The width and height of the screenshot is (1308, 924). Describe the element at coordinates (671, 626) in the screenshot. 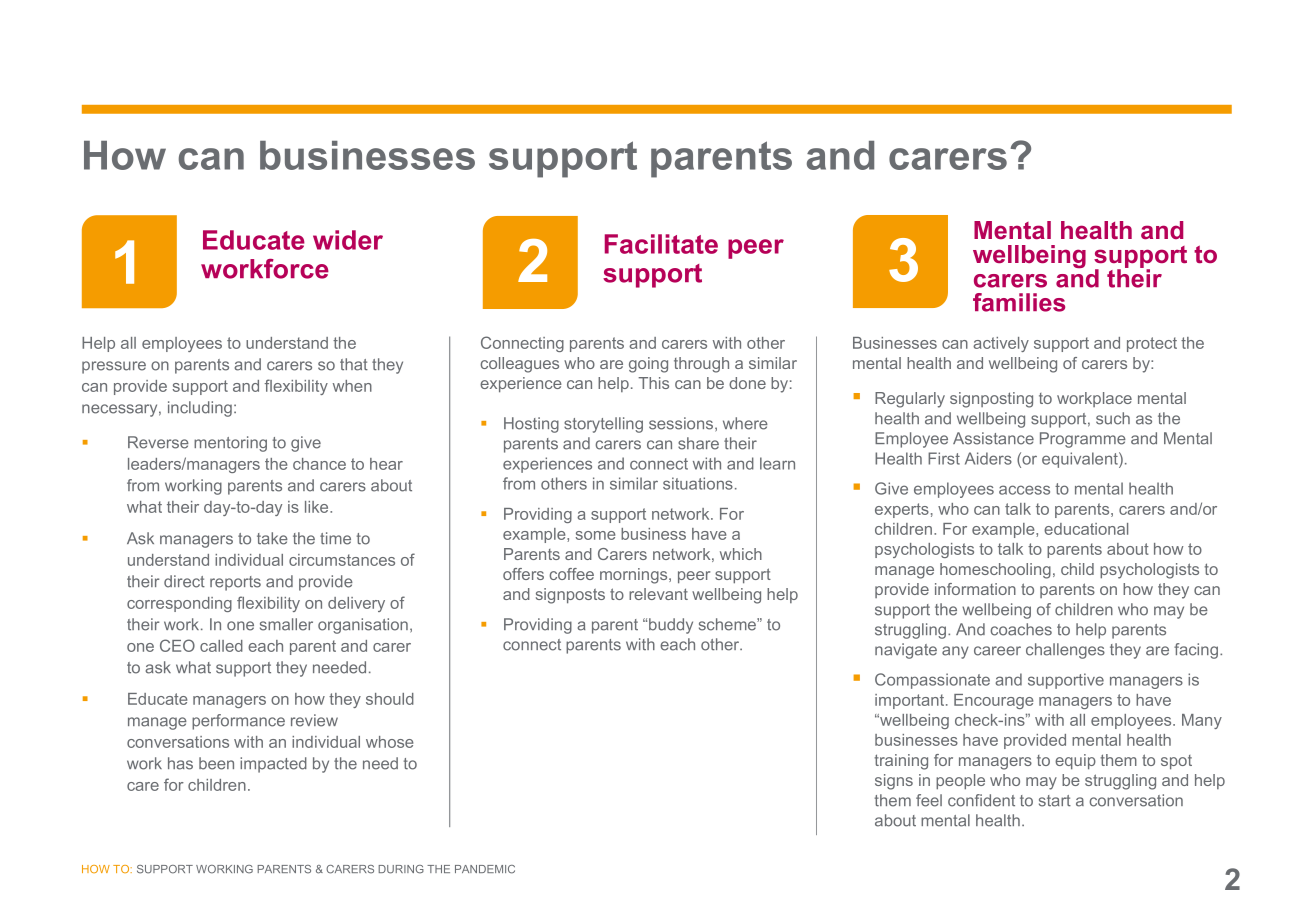

I see `buddy` at that location.
